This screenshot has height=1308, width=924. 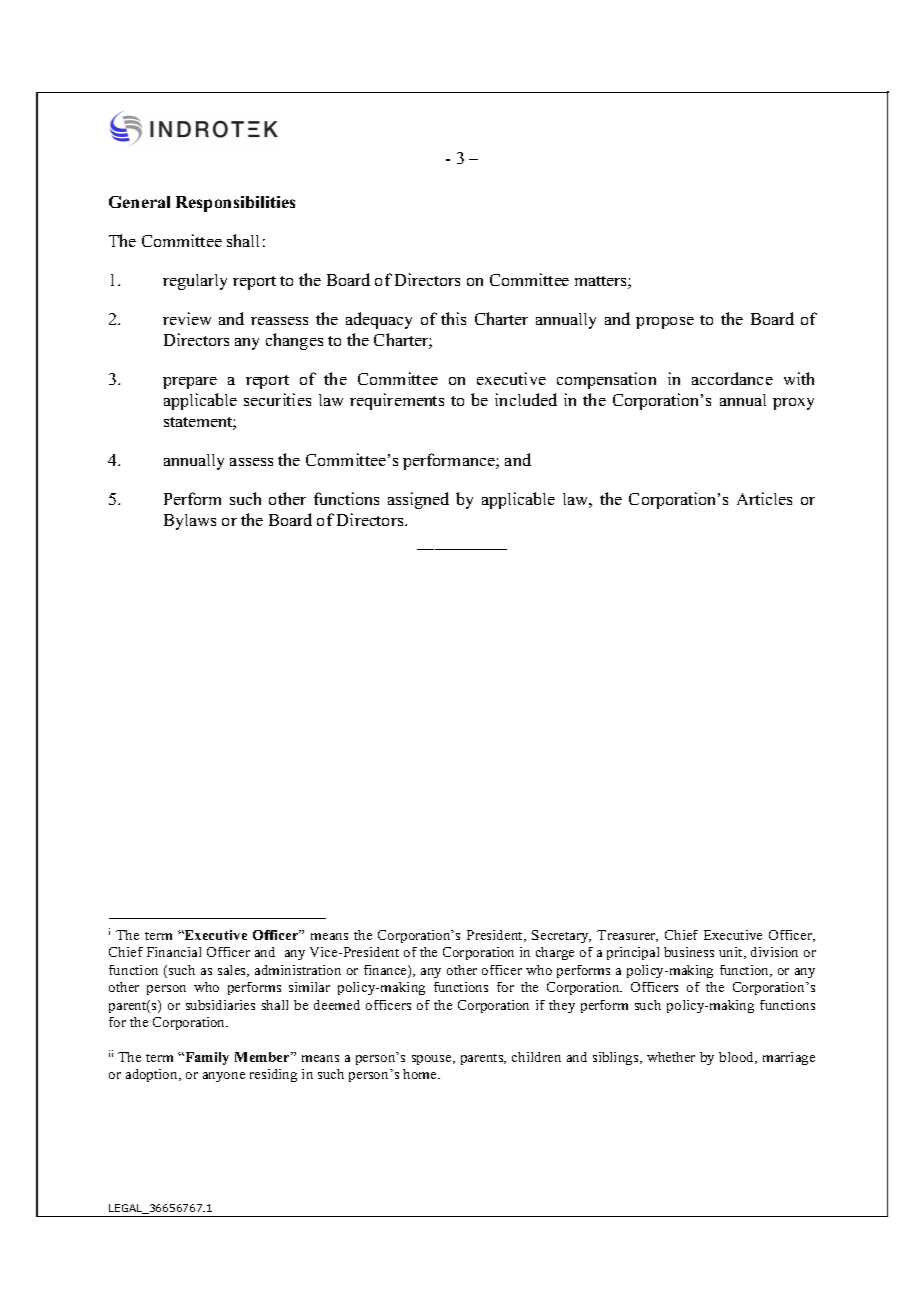 What do you see at coordinates (206, 1058) in the screenshot?
I see `Family` at bounding box center [206, 1058].
